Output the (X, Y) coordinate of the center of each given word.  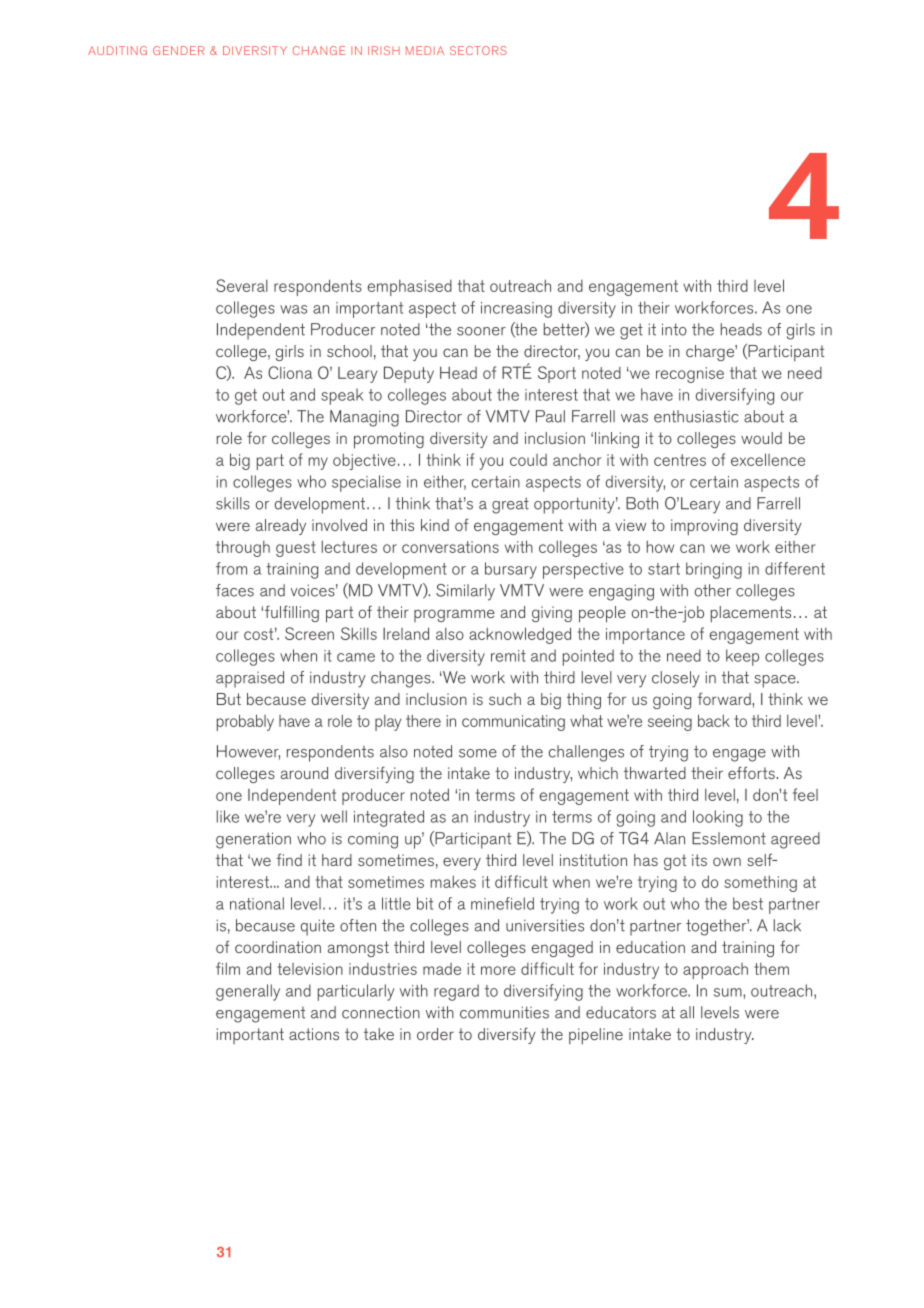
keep (742, 657)
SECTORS (478, 50)
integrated (389, 818)
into (674, 329)
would (761, 438)
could (528, 460)
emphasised (410, 288)
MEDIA (425, 50)
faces (235, 590)
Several (242, 285)
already (281, 527)
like (228, 816)
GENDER (179, 50)
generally (248, 992)
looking (718, 818)
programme (454, 615)
